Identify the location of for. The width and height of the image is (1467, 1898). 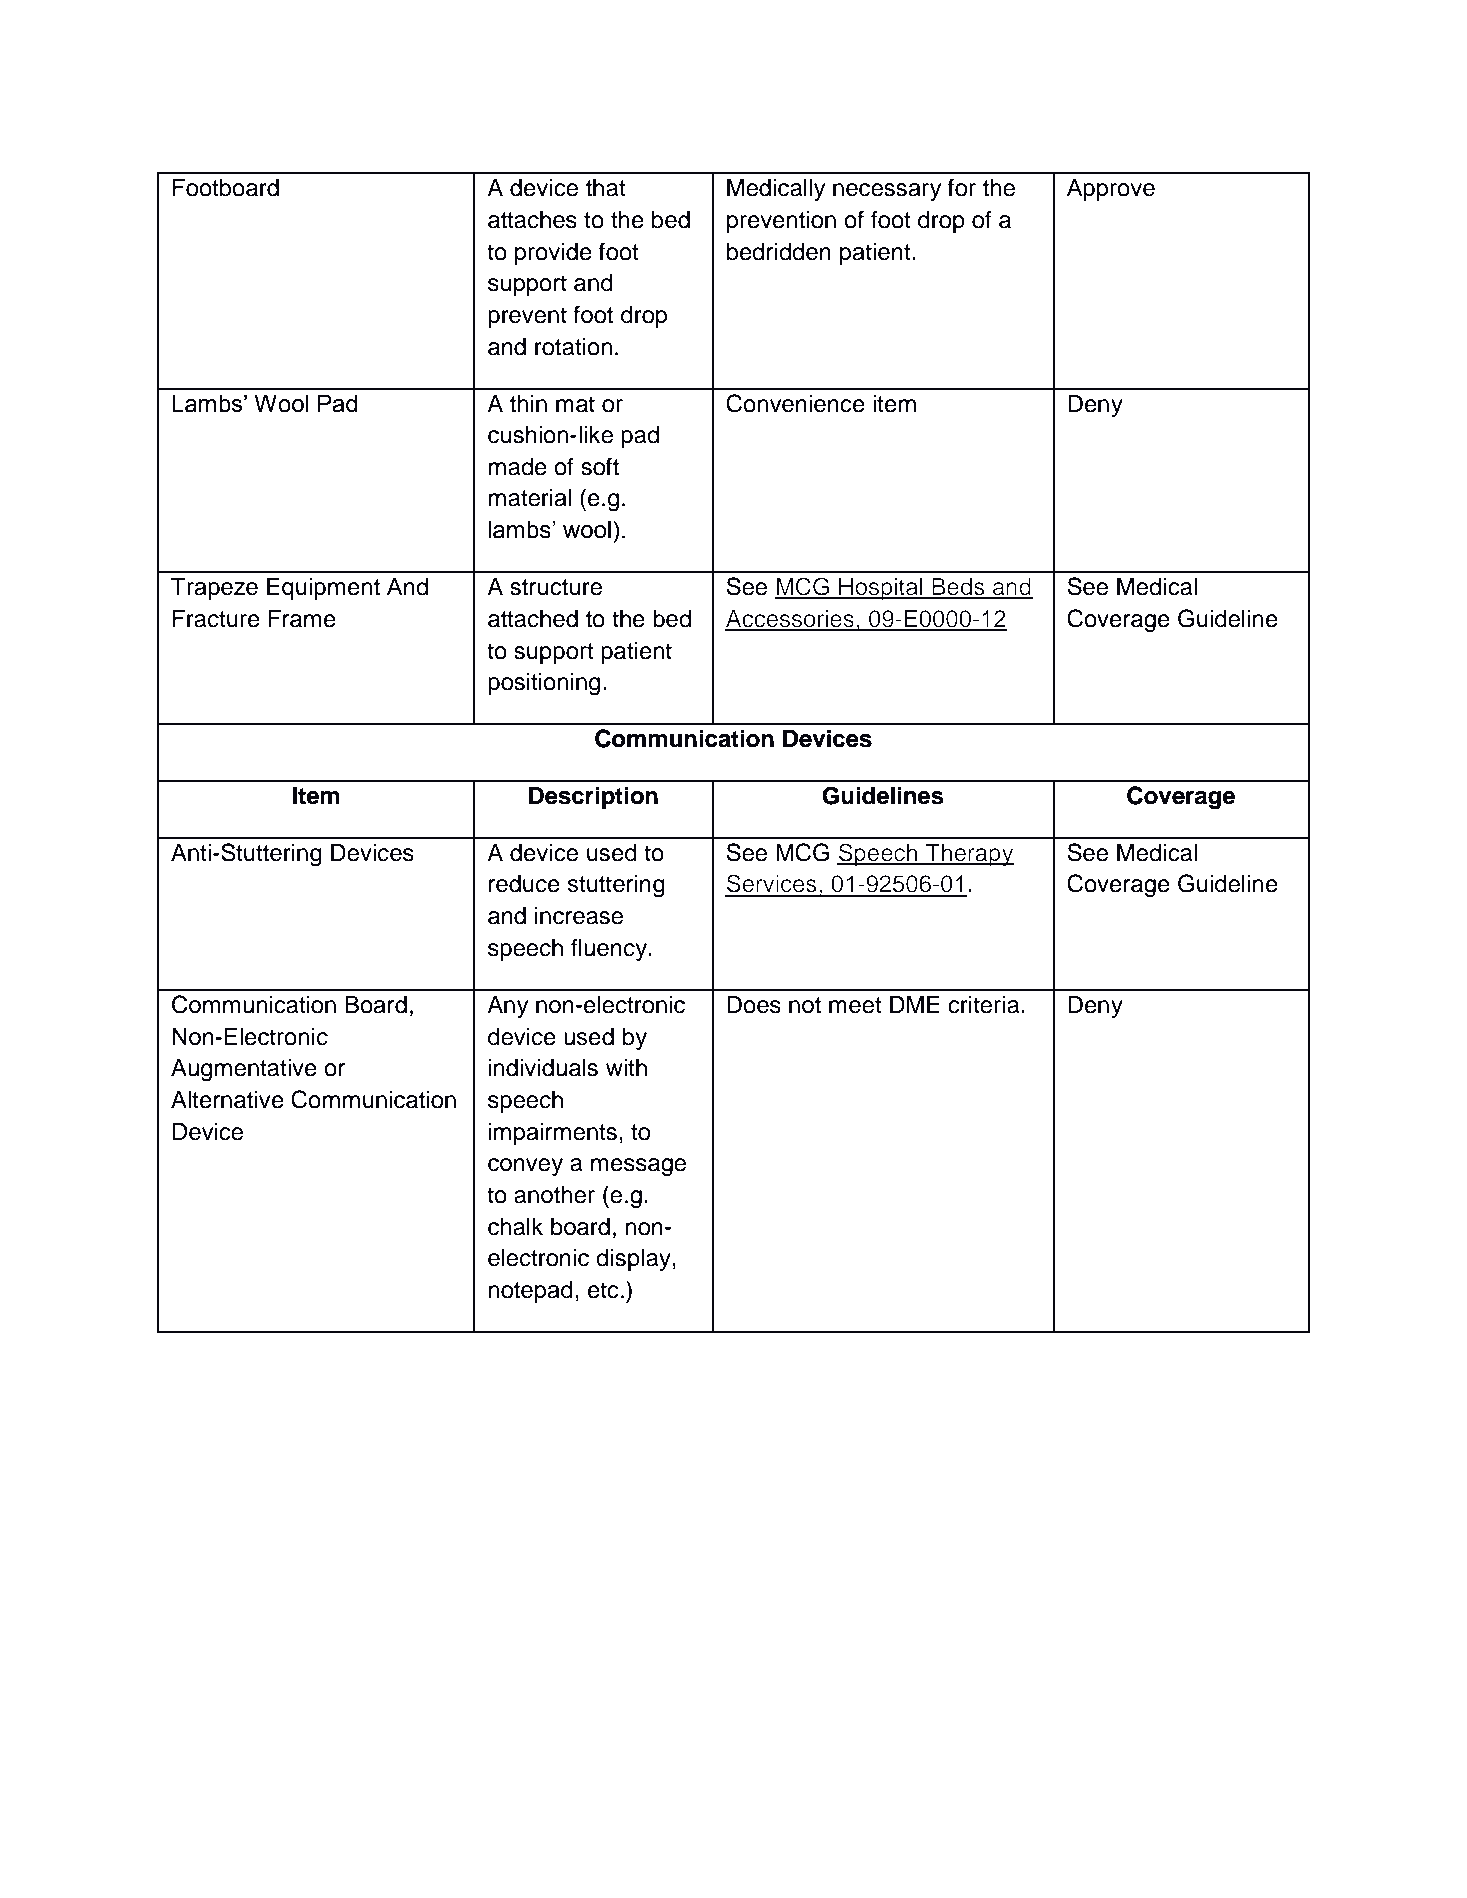
(962, 187).
